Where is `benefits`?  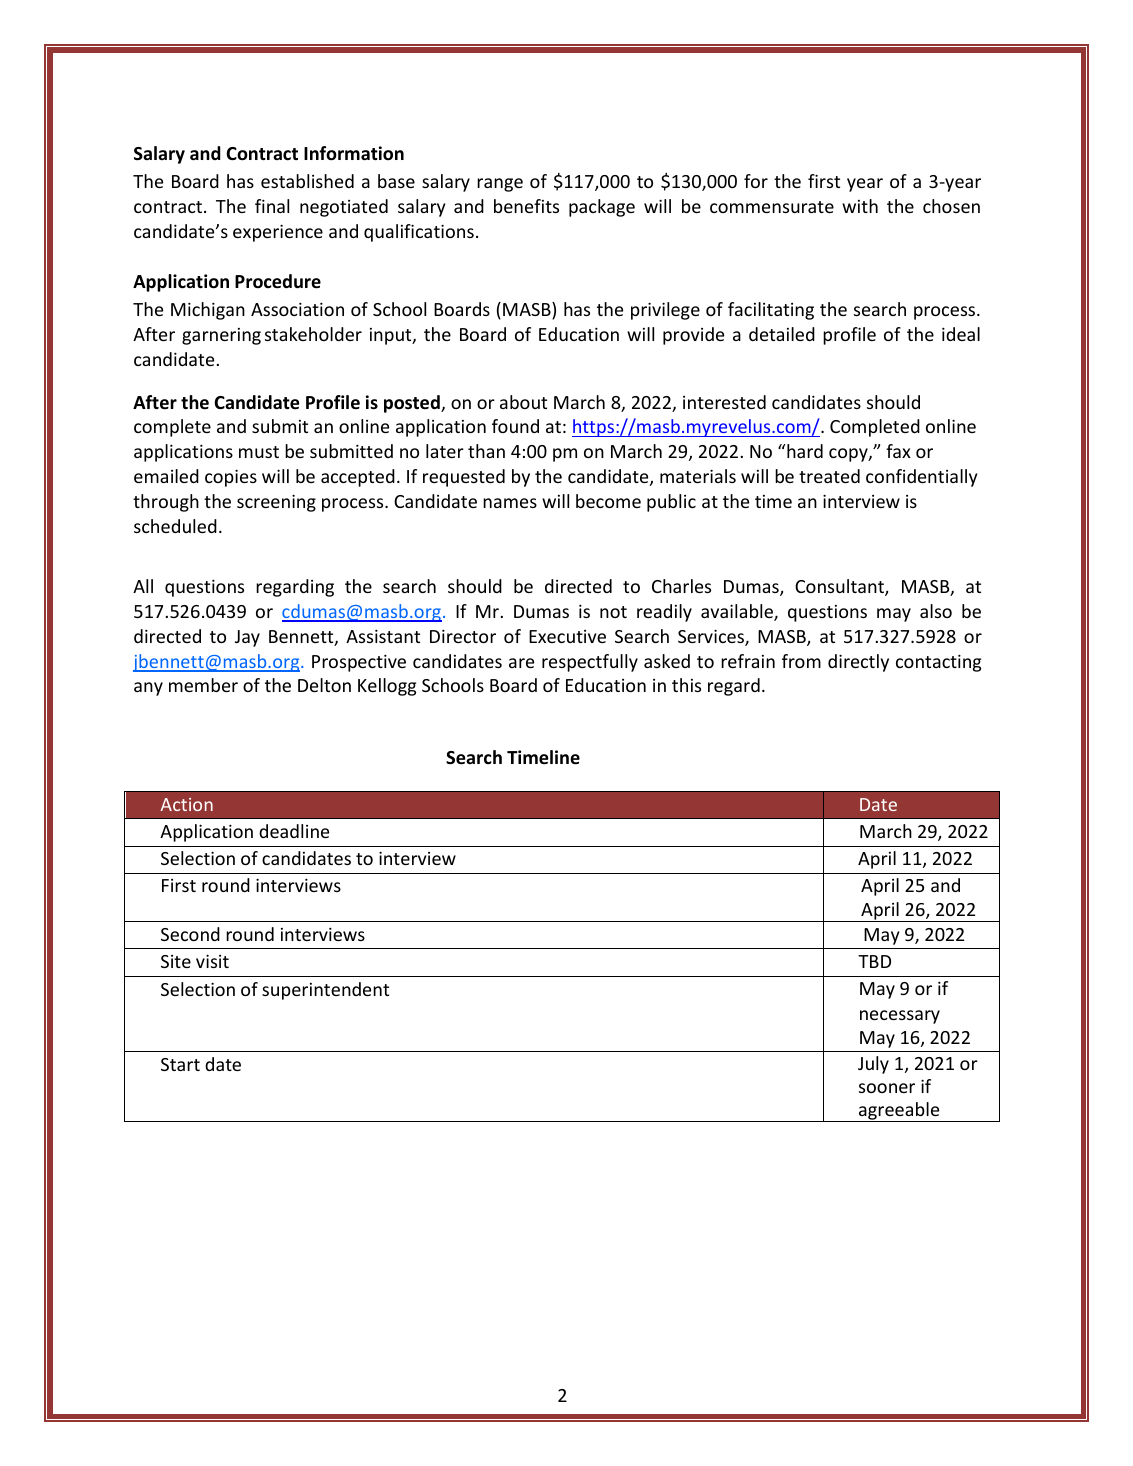
benefits is located at coordinates (526, 206).
